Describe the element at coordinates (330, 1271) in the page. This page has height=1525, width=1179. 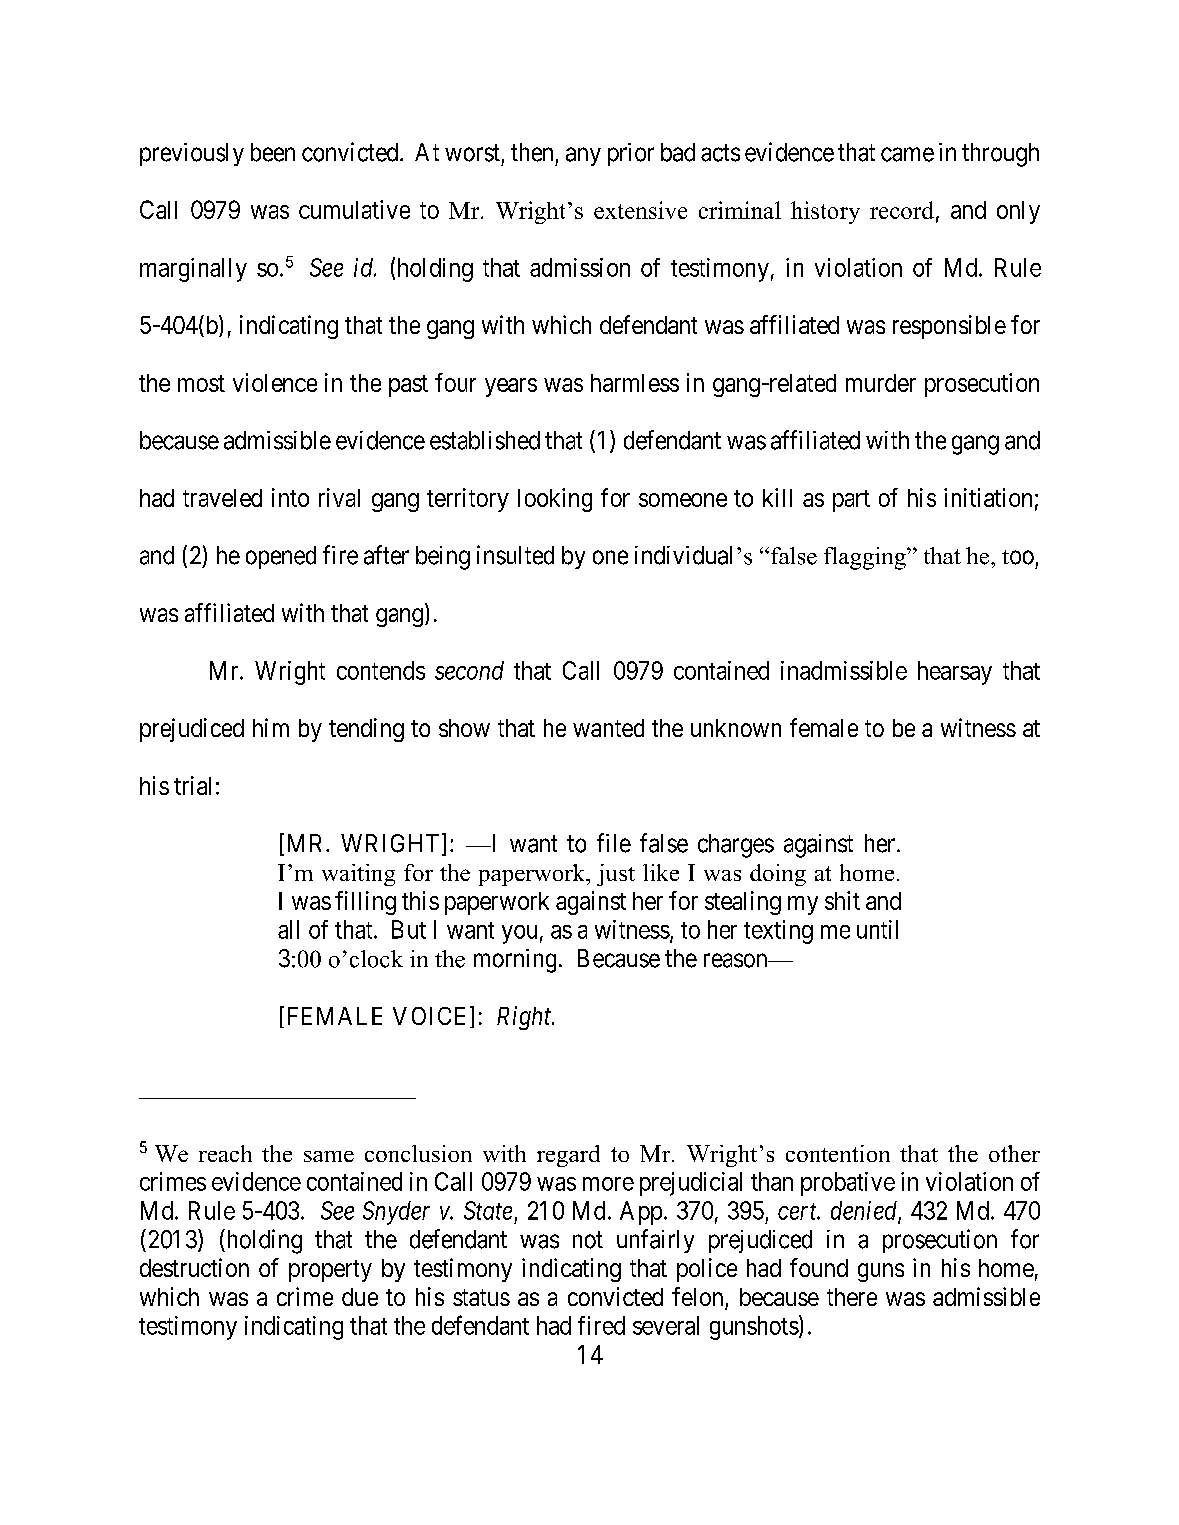
I see `property` at that location.
